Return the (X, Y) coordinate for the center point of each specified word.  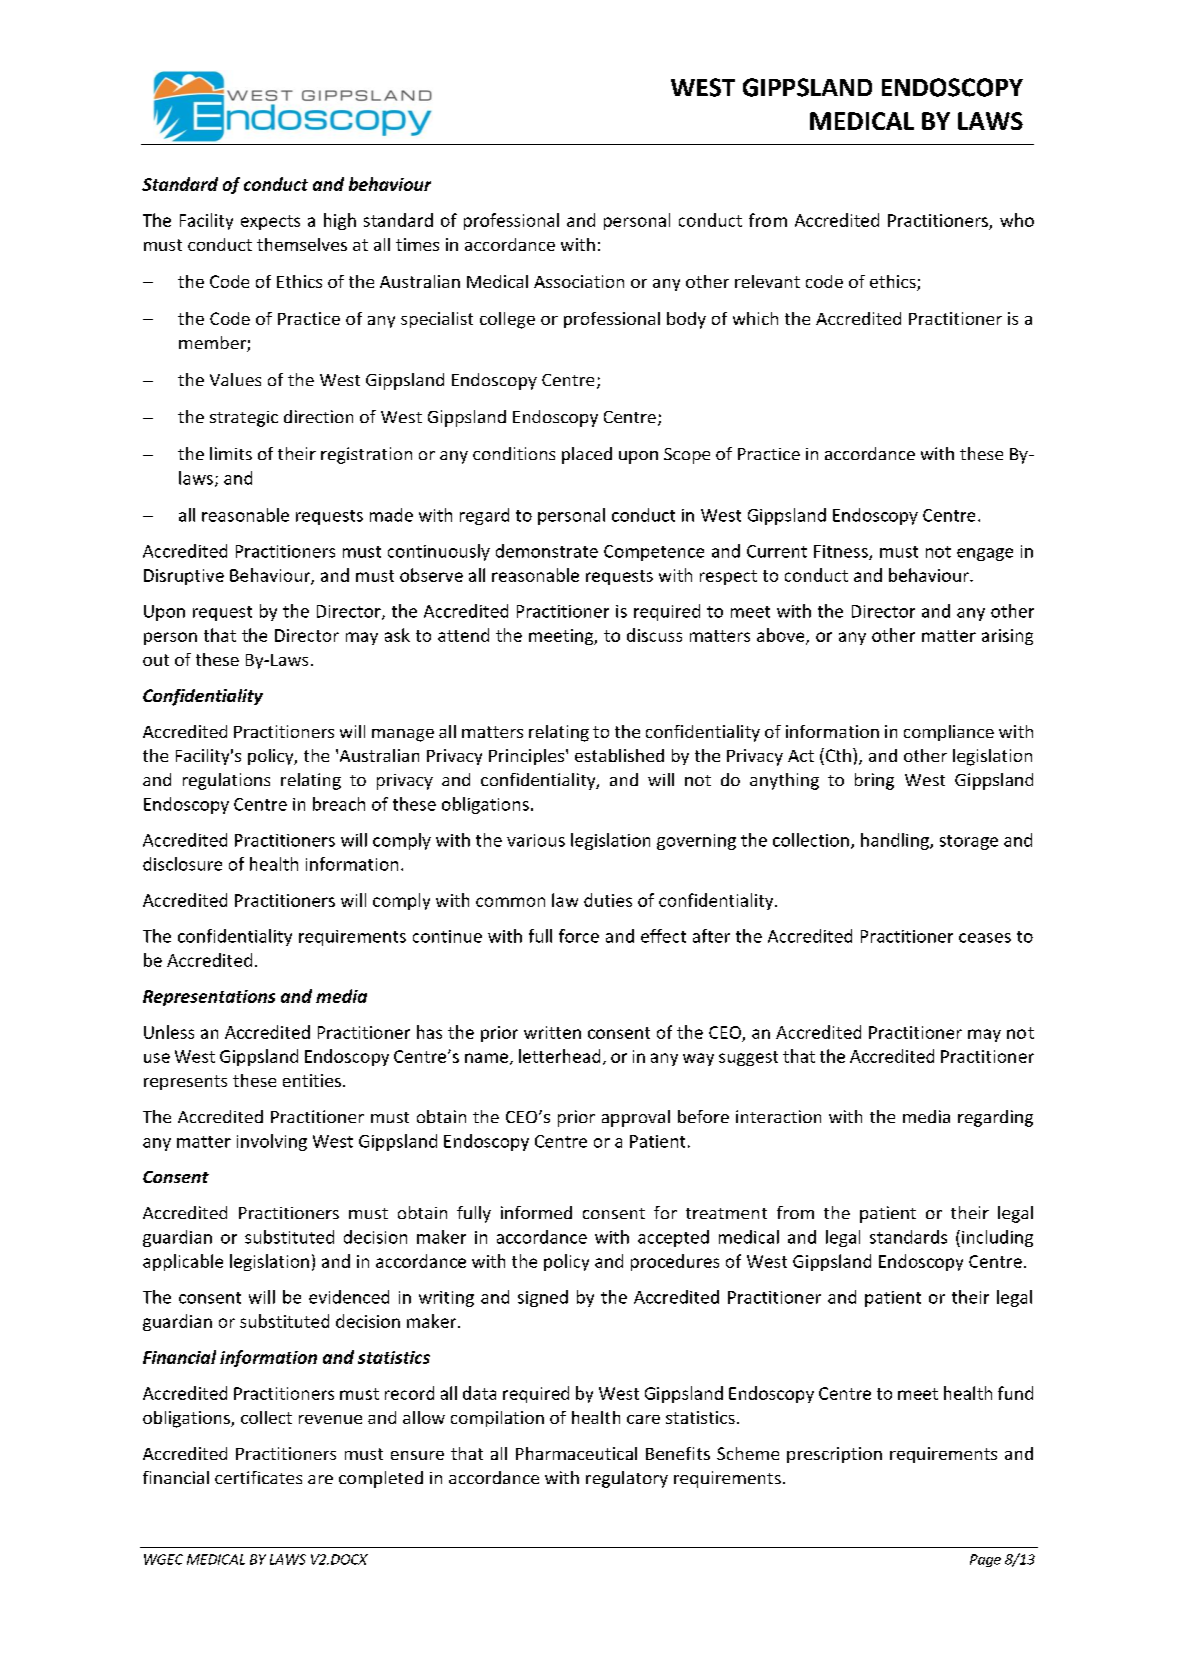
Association (579, 281)
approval (636, 1118)
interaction (778, 1116)
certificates (258, 1477)
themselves (302, 244)
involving (272, 1142)
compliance (949, 733)
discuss (654, 635)
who (1017, 220)
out (156, 660)
